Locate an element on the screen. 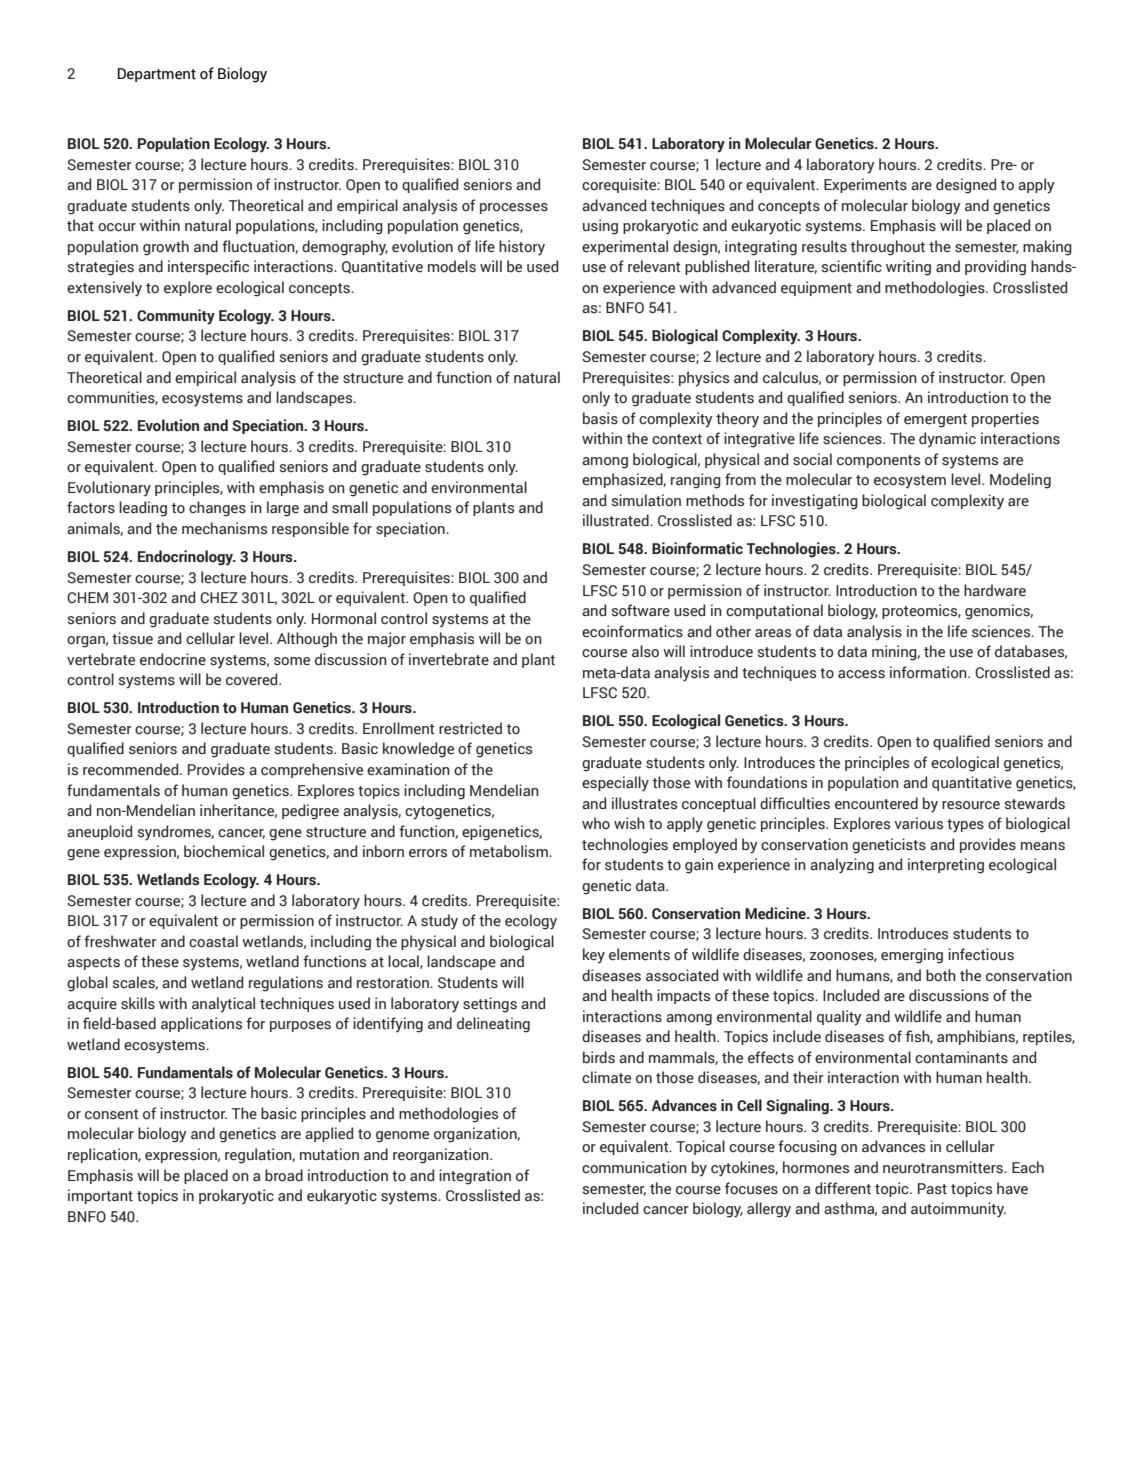 This screenshot has height=1480, width=1144. Experiments is located at coordinates (865, 185).
